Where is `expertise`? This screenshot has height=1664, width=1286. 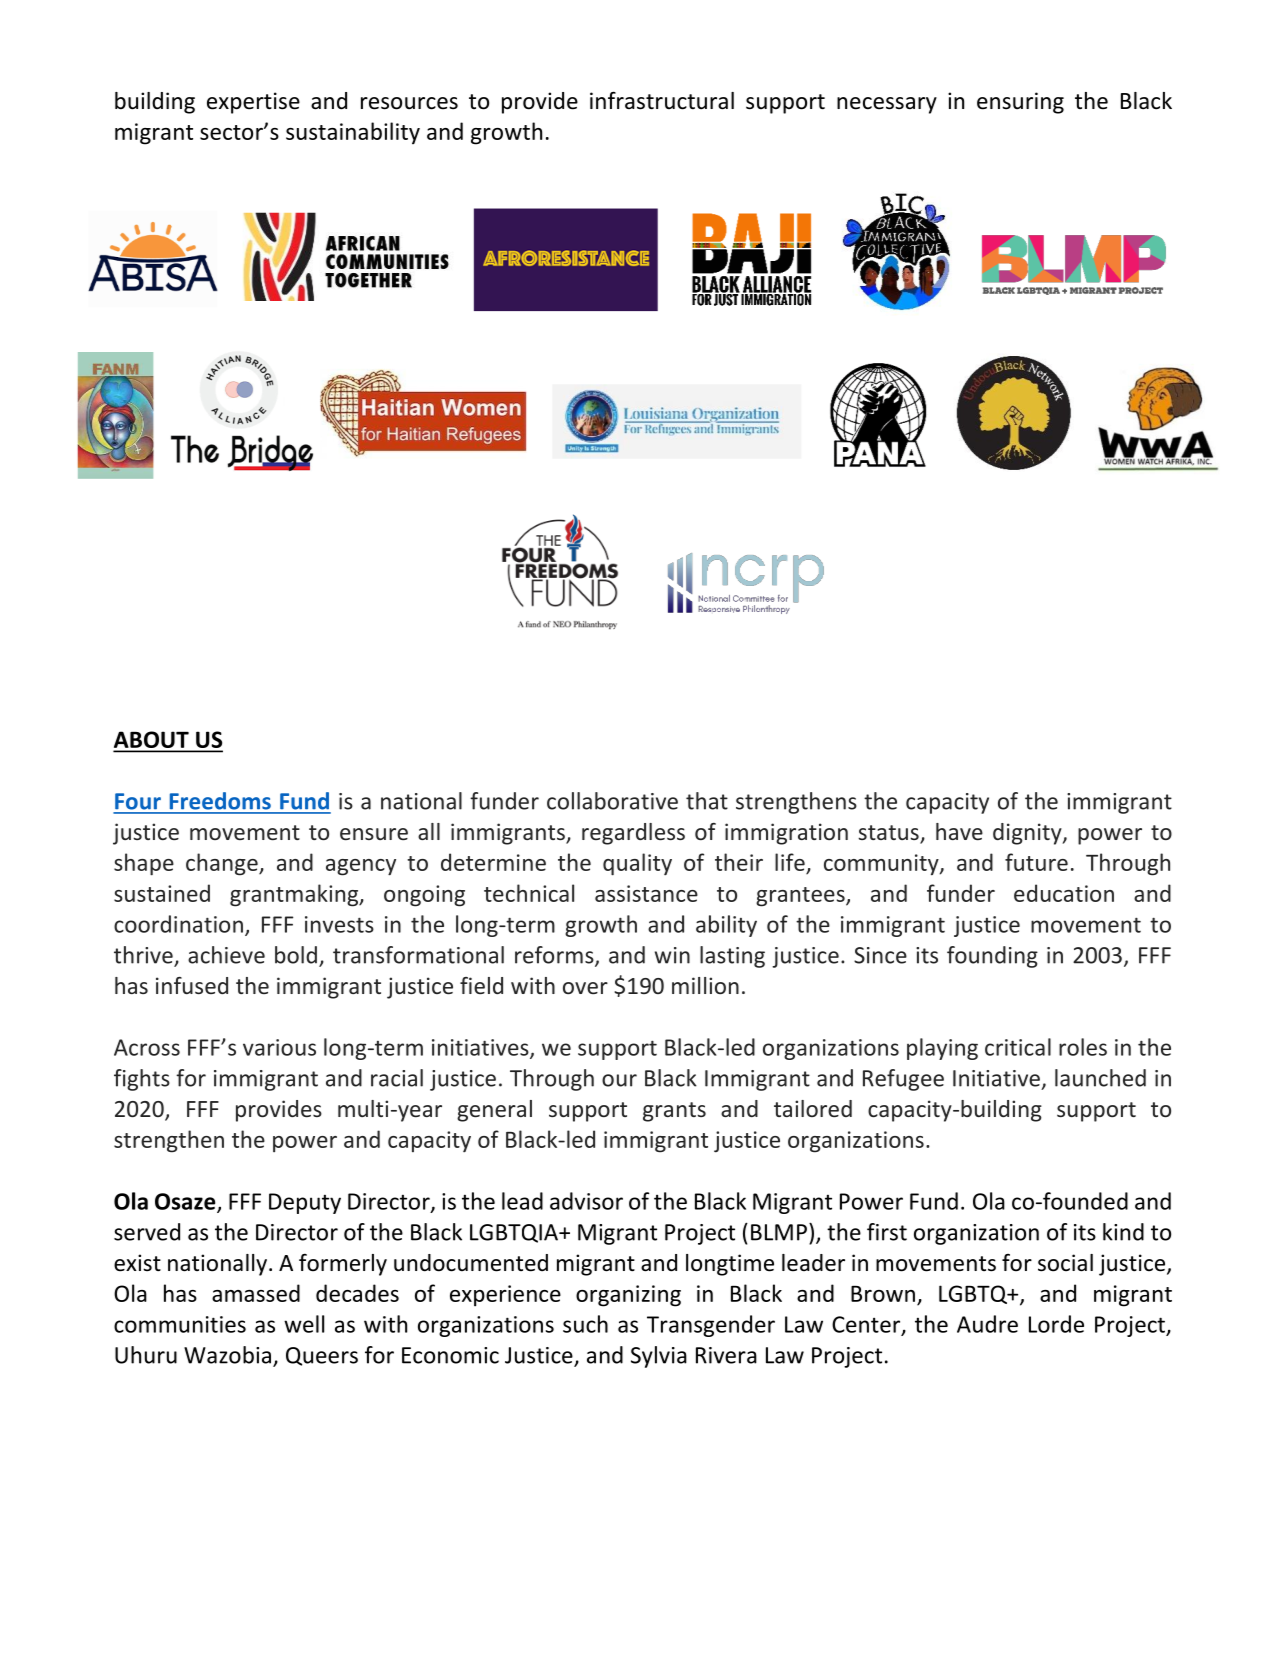 expertise is located at coordinates (253, 103).
